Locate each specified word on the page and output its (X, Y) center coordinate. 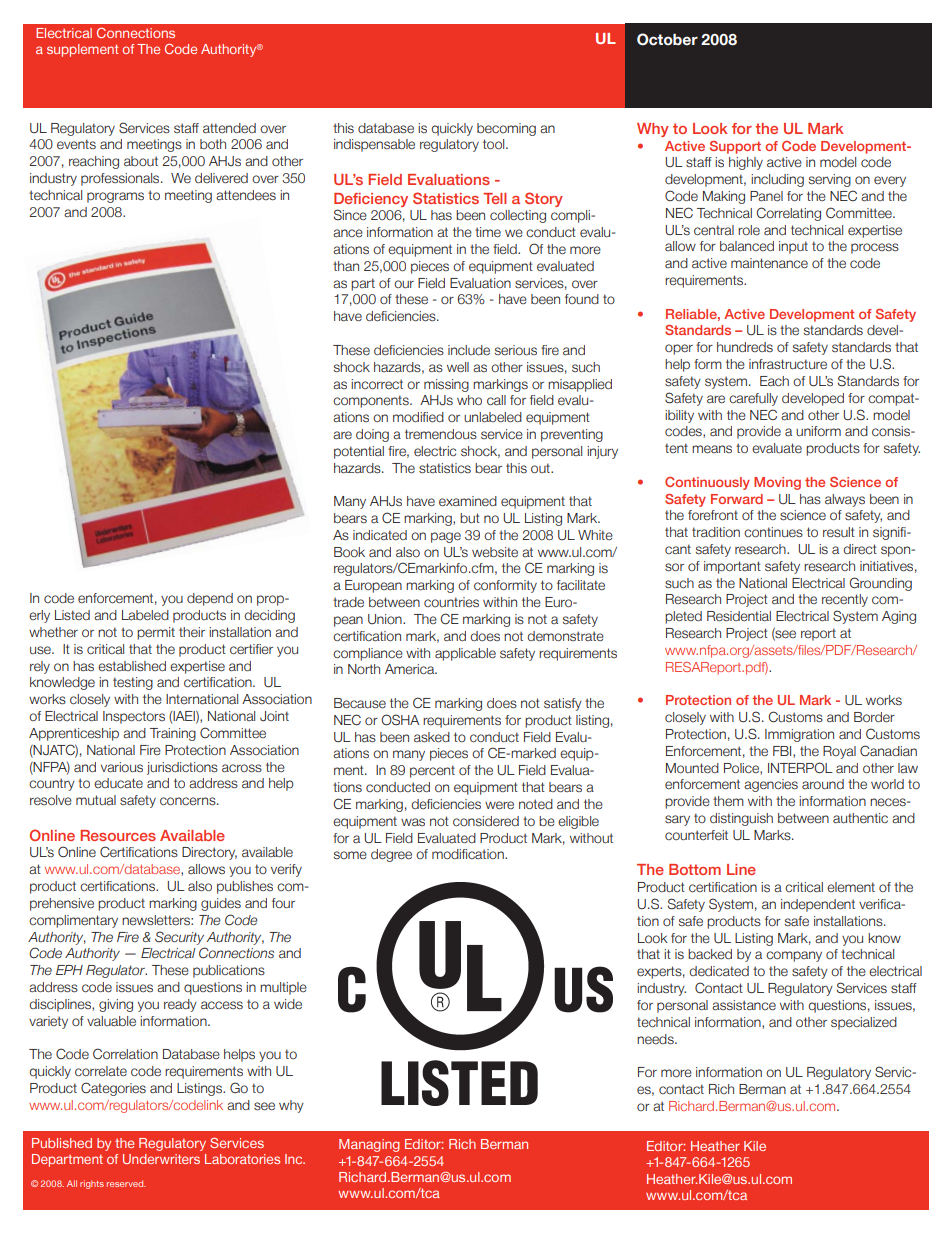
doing (372, 435)
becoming (506, 129)
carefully (753, 399)
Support (735, 147)
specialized (864, 1023)
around (823, 784)
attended (229, 128)
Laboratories (242, 1159)
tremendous (441, 434)
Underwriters (161, 1159)
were (499, 805)
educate (118, 783)
